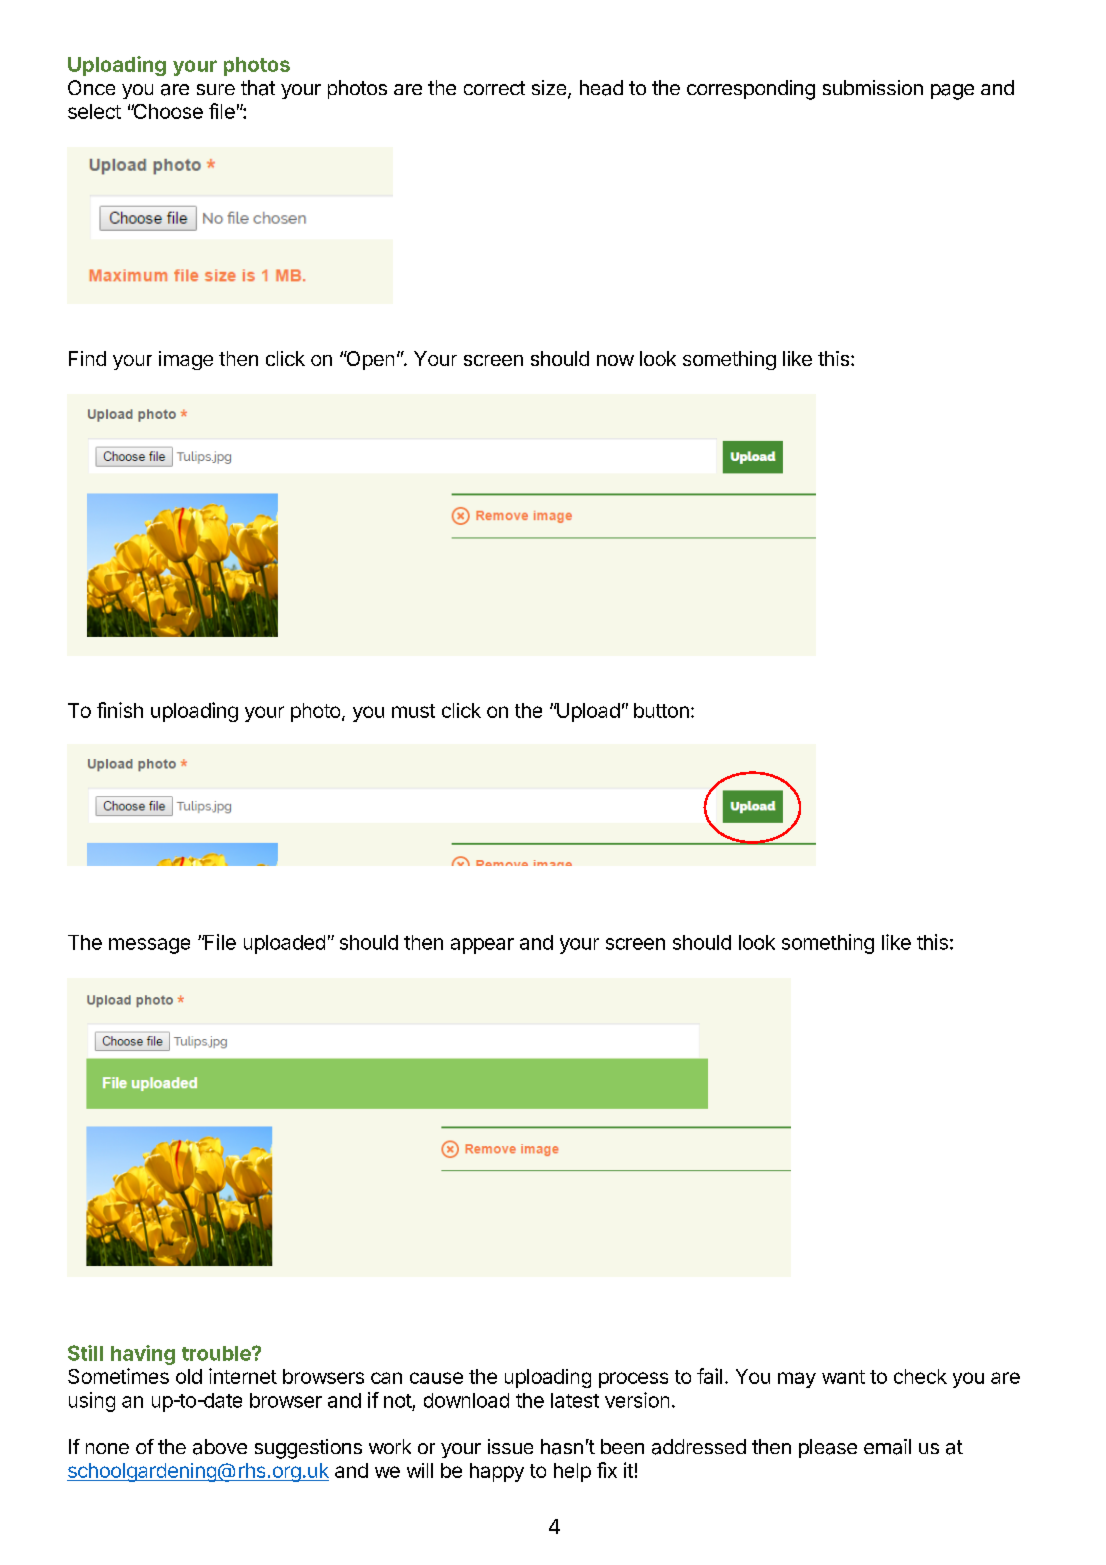 This screenshot has height=1565, width=1106. What do you see at coordinates (167, 111) in the screenshot?
I see `Choose` at bounding box center [167, 111].
